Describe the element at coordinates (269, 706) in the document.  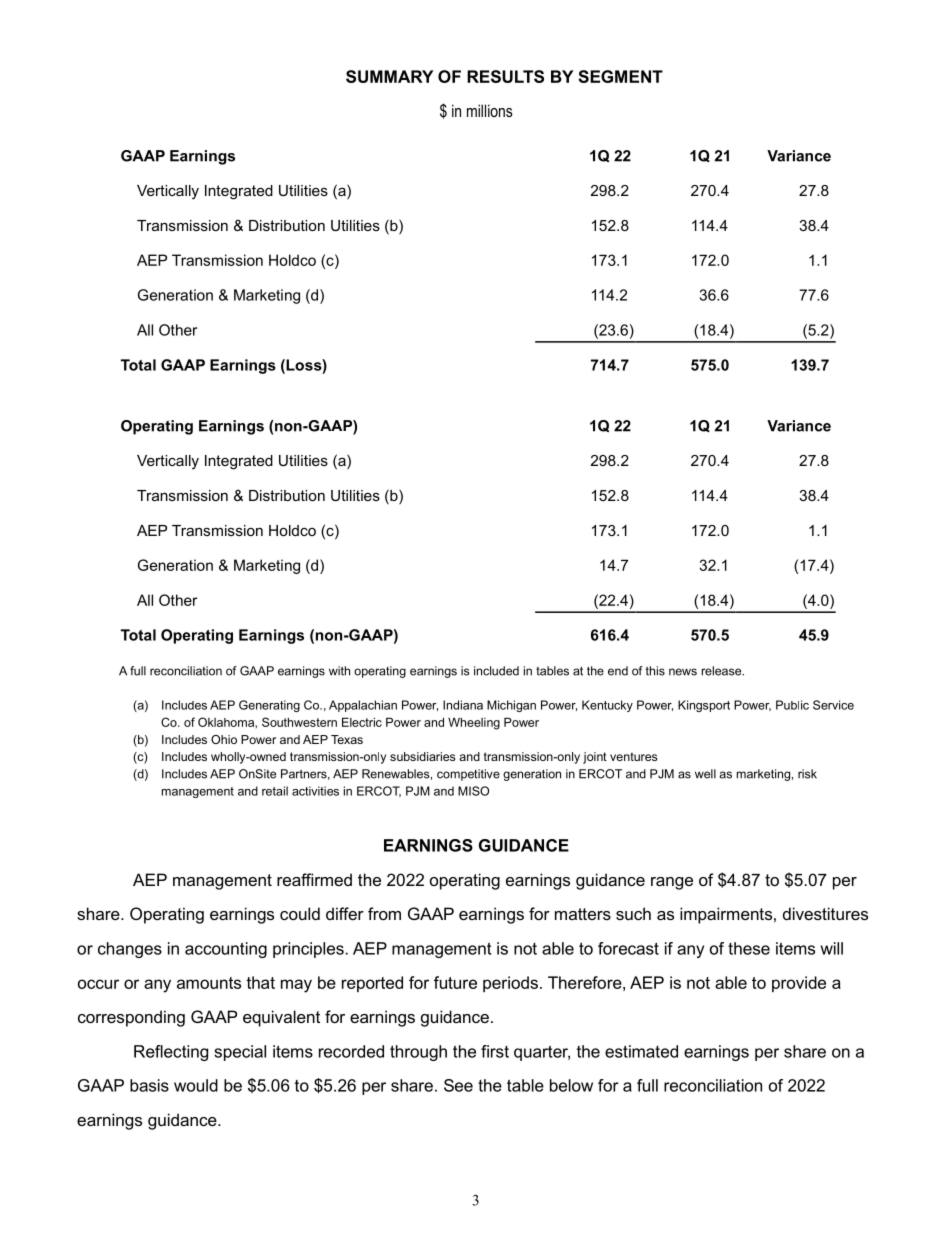
I see `Generating` at that location.
